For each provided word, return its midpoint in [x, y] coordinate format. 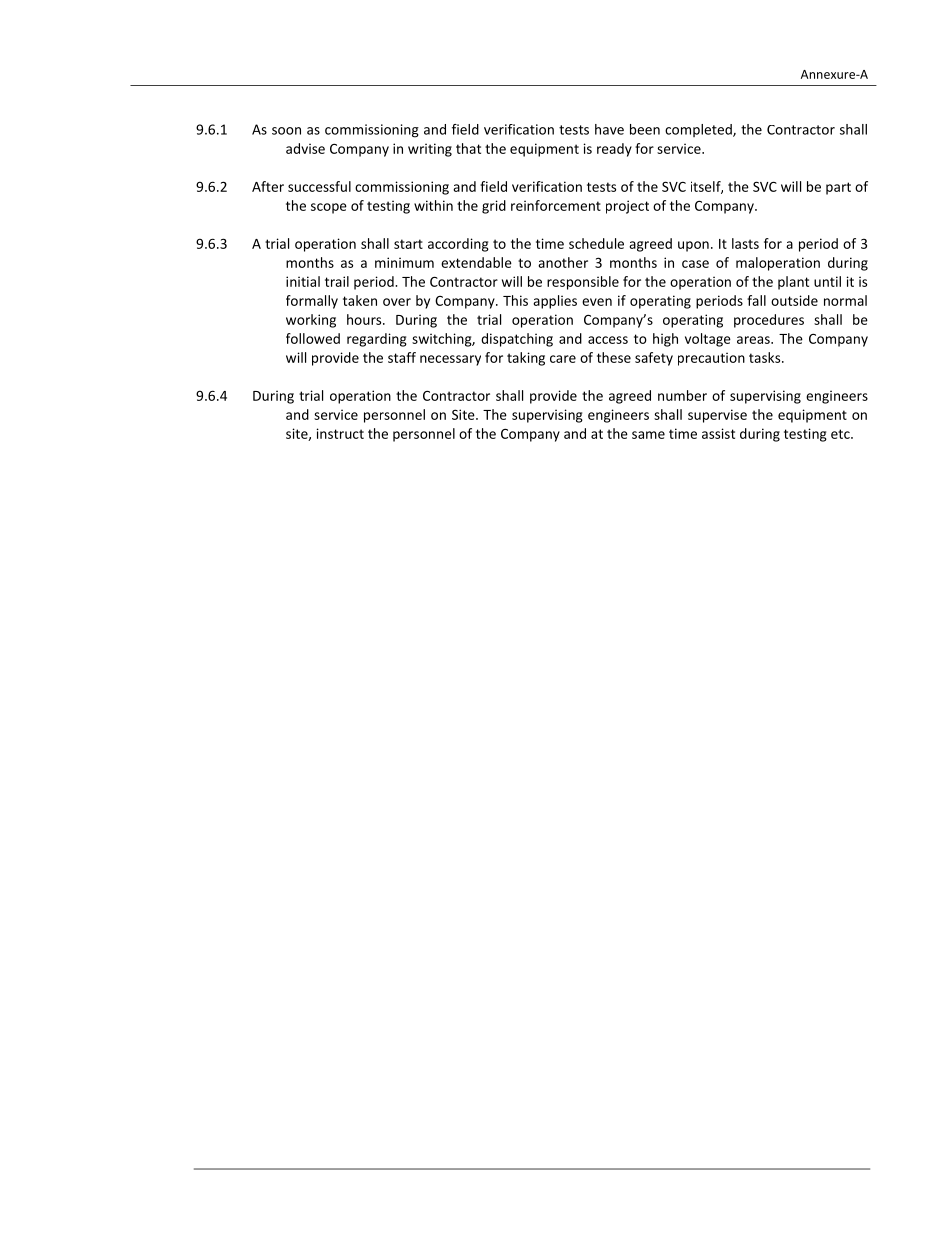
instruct [340, 433]
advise [305, 148]
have [609, 129]
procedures [769, 321]
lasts [745, 243]
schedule [596, 243]
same [648, 435]
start [408, 244]
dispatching [517, 340]
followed [313, 338]
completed [699, 130]
